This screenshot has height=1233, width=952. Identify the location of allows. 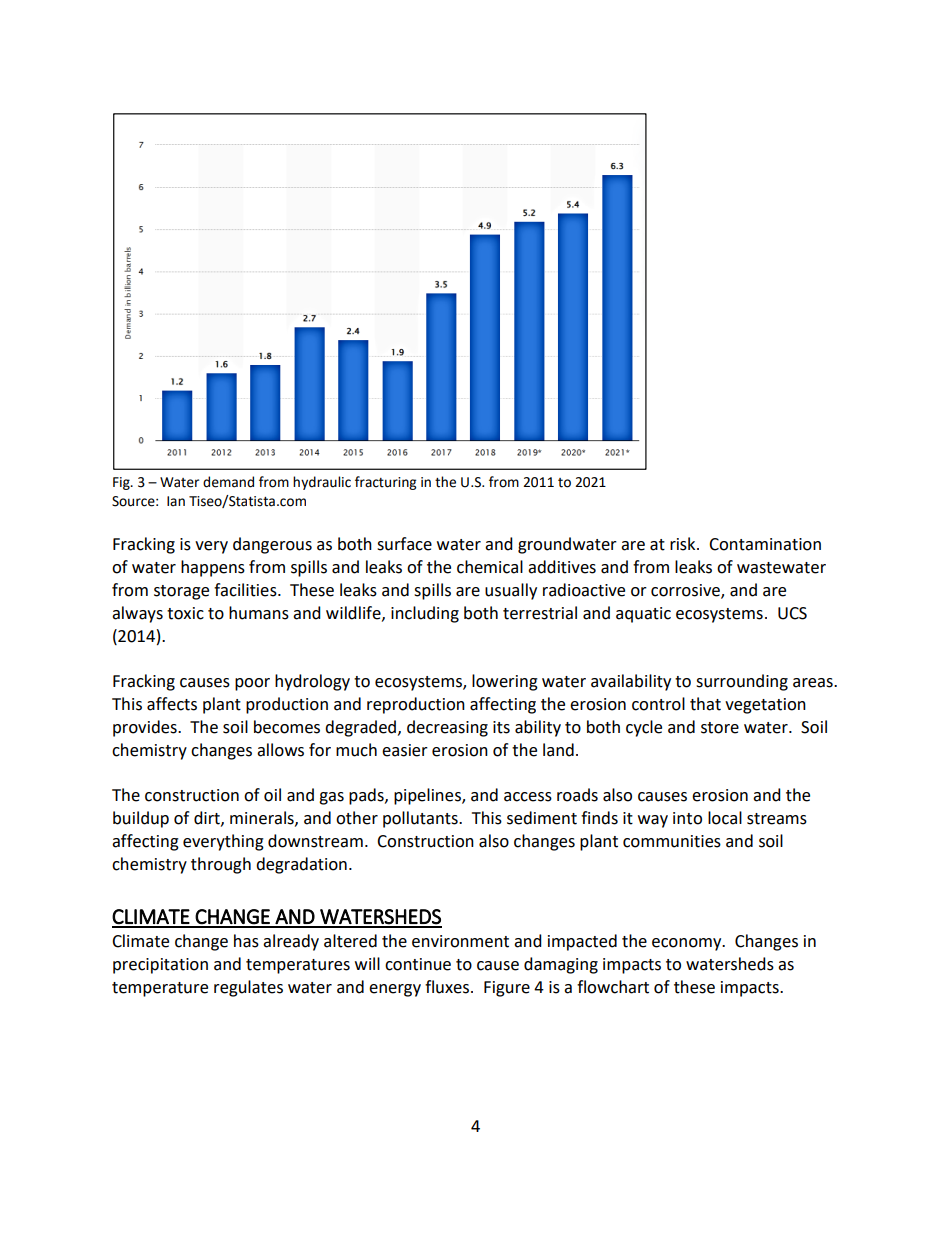
(280, 750).
